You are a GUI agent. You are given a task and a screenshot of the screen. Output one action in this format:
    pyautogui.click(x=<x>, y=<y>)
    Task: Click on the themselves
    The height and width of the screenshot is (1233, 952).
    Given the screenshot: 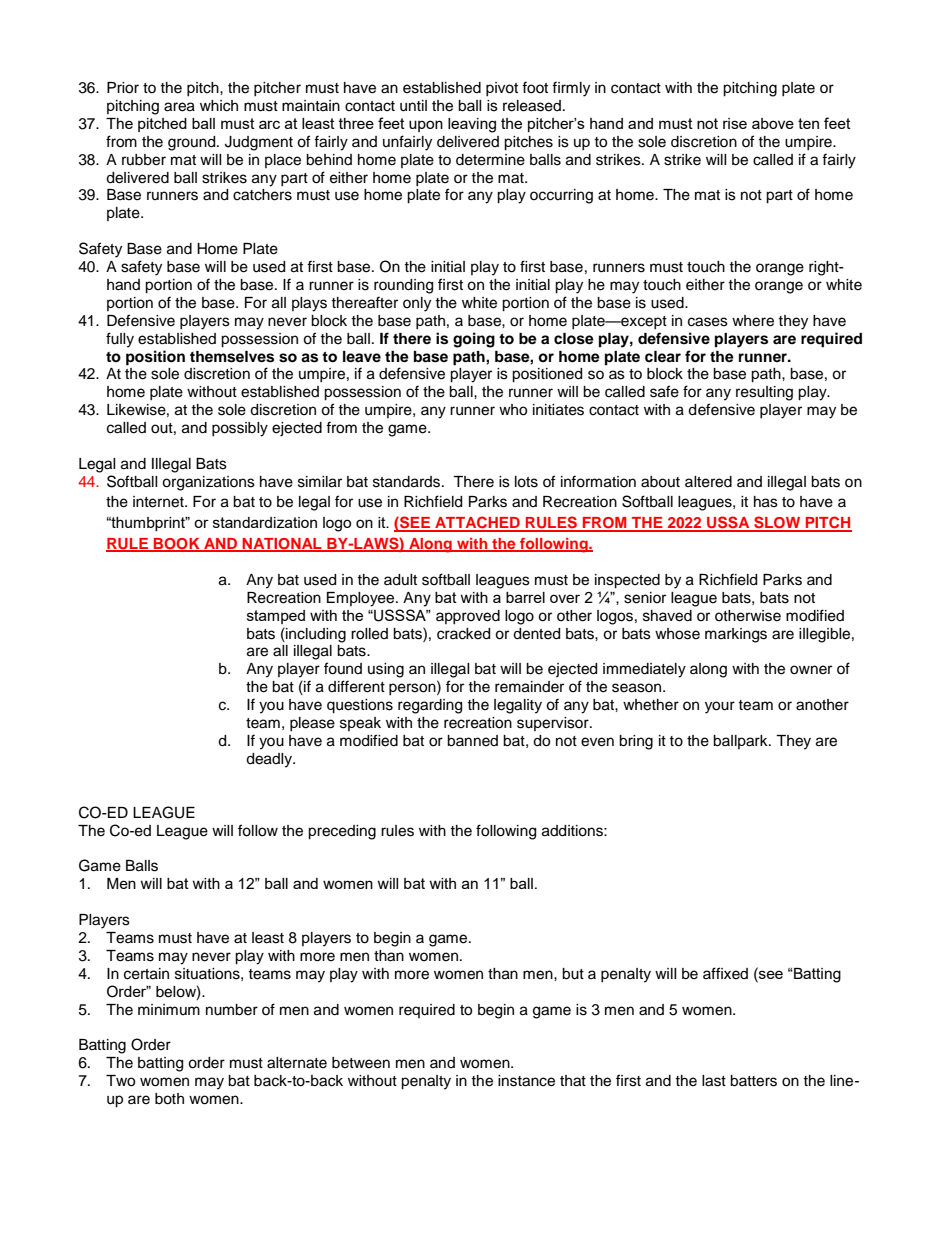 What is the action you would take?
    pyautogui.click(x=232, y=357)
